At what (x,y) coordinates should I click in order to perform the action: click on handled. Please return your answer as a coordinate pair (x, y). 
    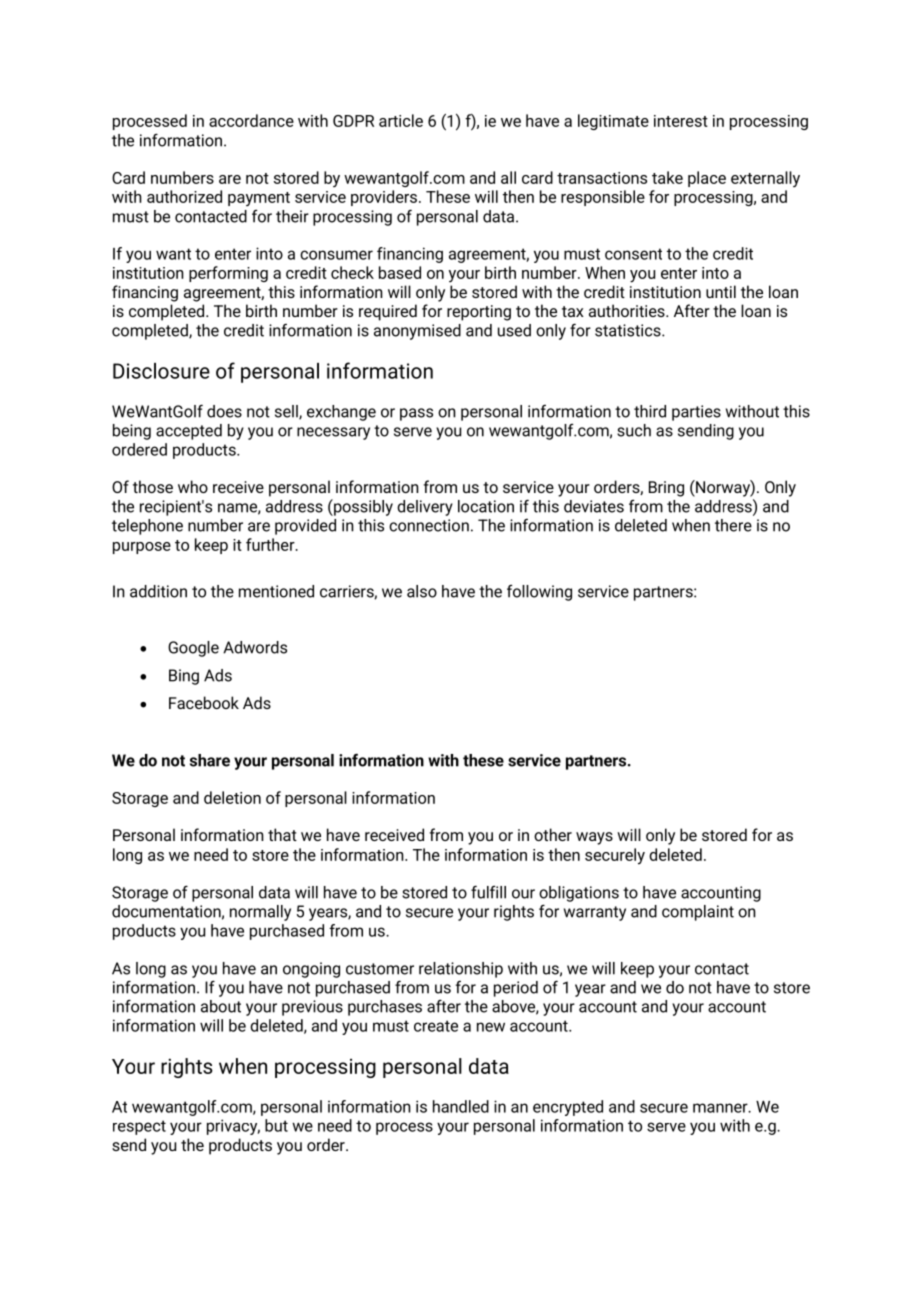
    Looking at the image, I should click on (461, 1106).
